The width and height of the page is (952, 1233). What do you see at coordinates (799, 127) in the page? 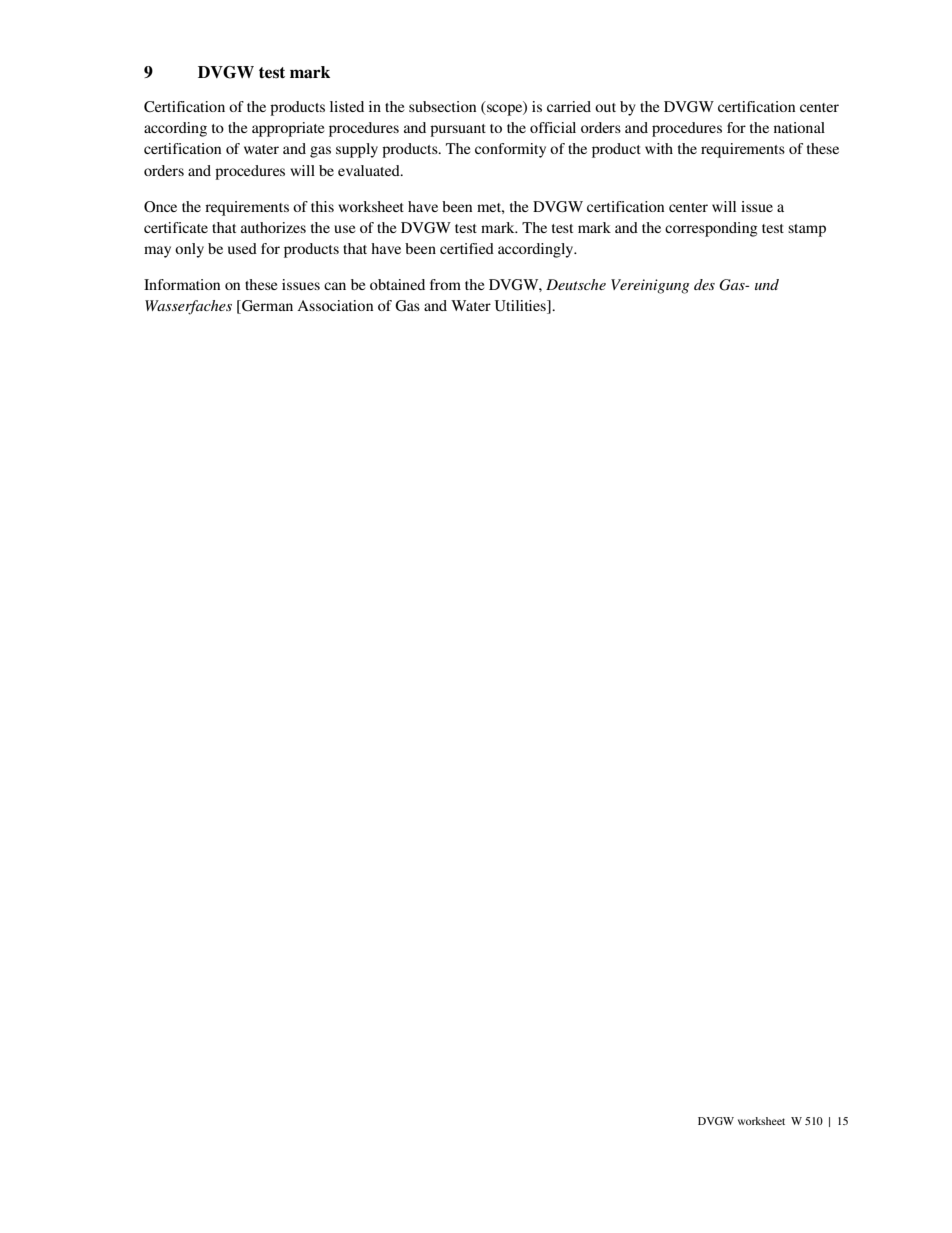
I see `national` at bounding box center [799, 127].
